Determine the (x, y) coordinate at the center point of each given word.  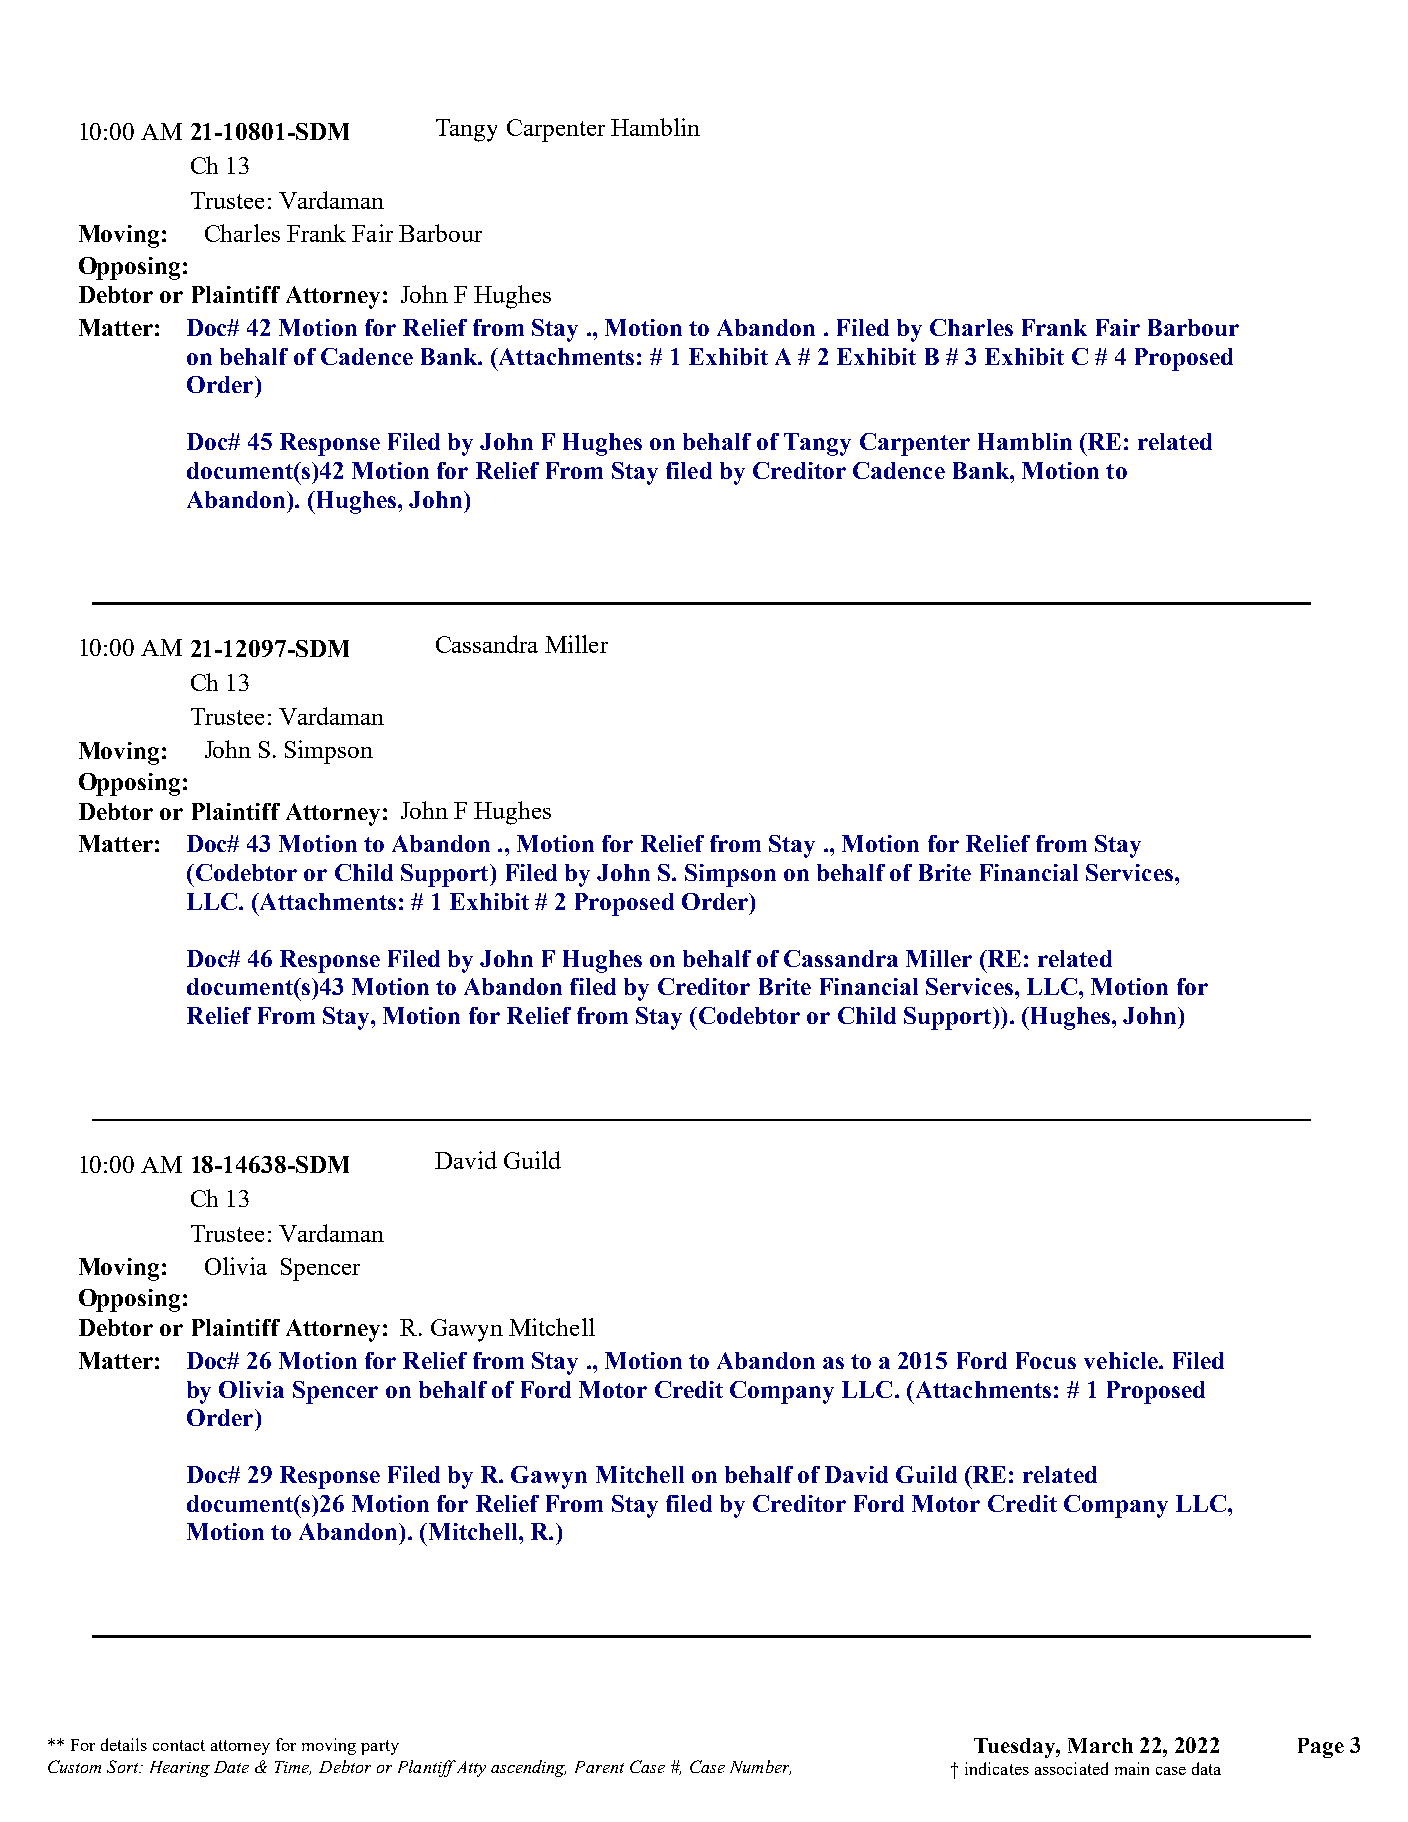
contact (179, 1745)
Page (1321, 1748)
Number (760, 1767)
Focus (1046, 1360)
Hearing (180, 1769)
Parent (599, 1767)
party (380, 1747)
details (124, 1744)
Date (231, 1767)
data (1206, 1768)
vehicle (1122, 1360)
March (1100, 1745)
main (1132, 1768)
